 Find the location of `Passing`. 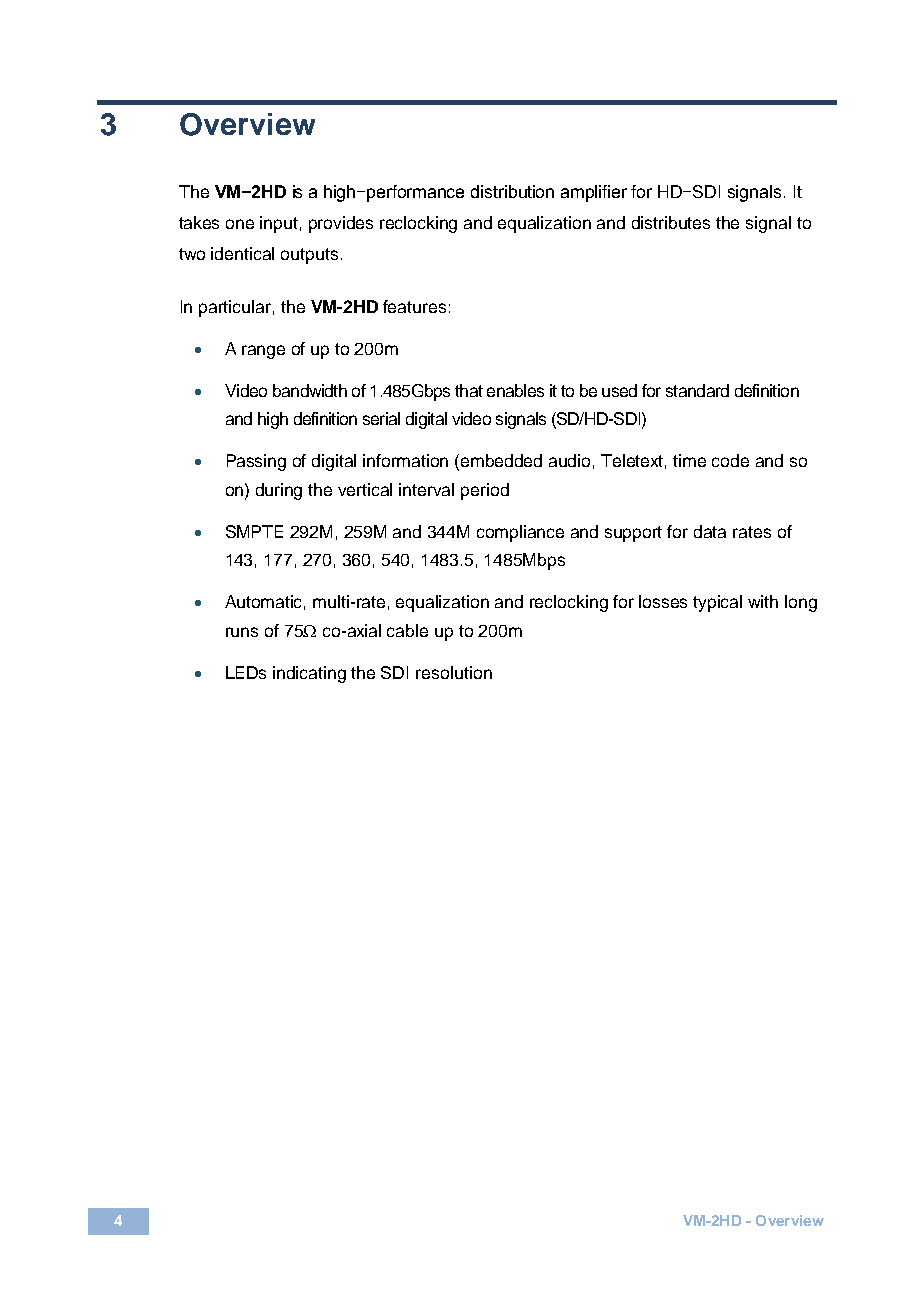

Passing is located at coordinates (256, 462).
